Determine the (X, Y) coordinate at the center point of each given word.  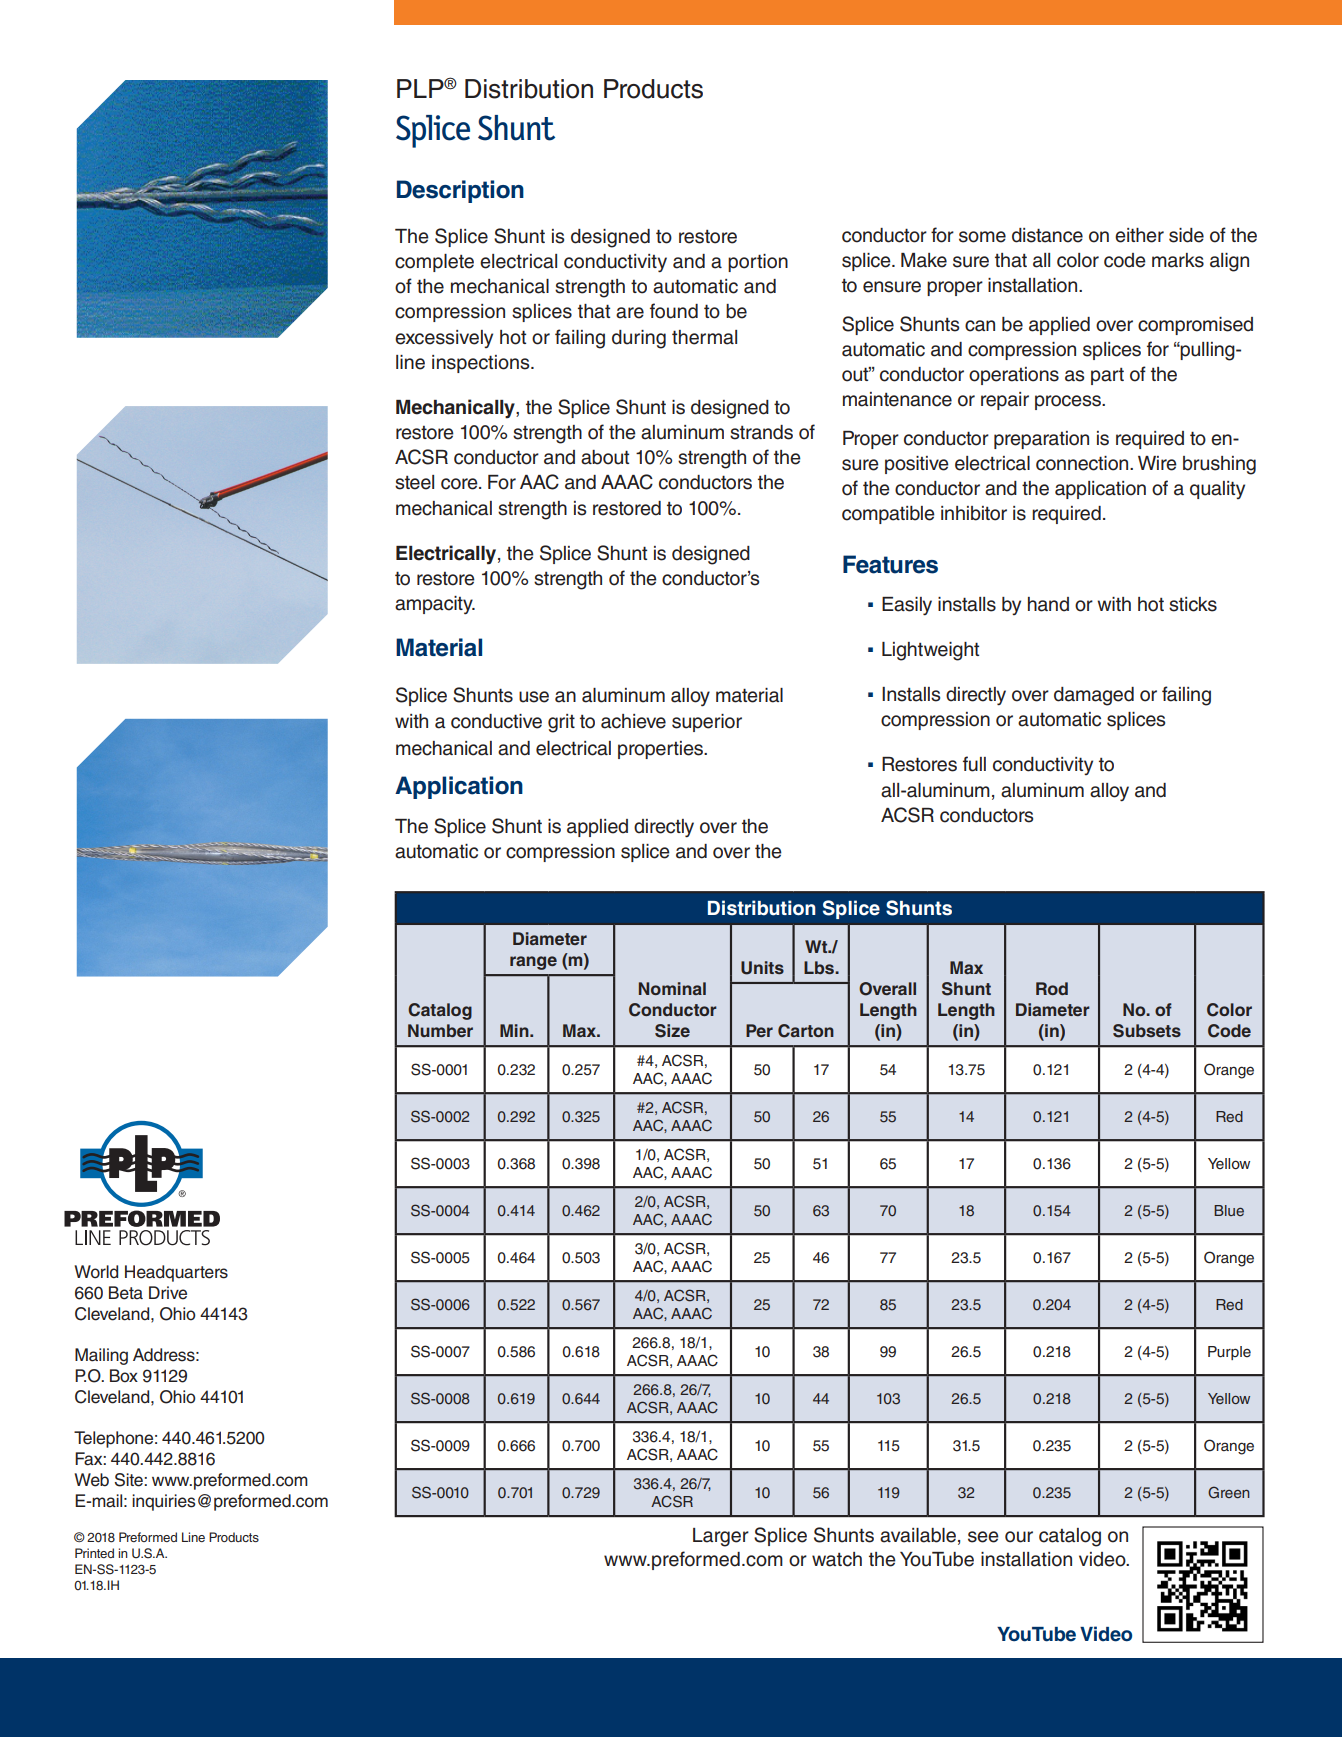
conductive (496, 721)
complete (434, 263)
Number (440, 1030)
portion (758, 263)
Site (130, 1480)
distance (1047, 235)
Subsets (1147, 1031)
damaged (1094, 696)
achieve (633, 721)
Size (672, 1031)
